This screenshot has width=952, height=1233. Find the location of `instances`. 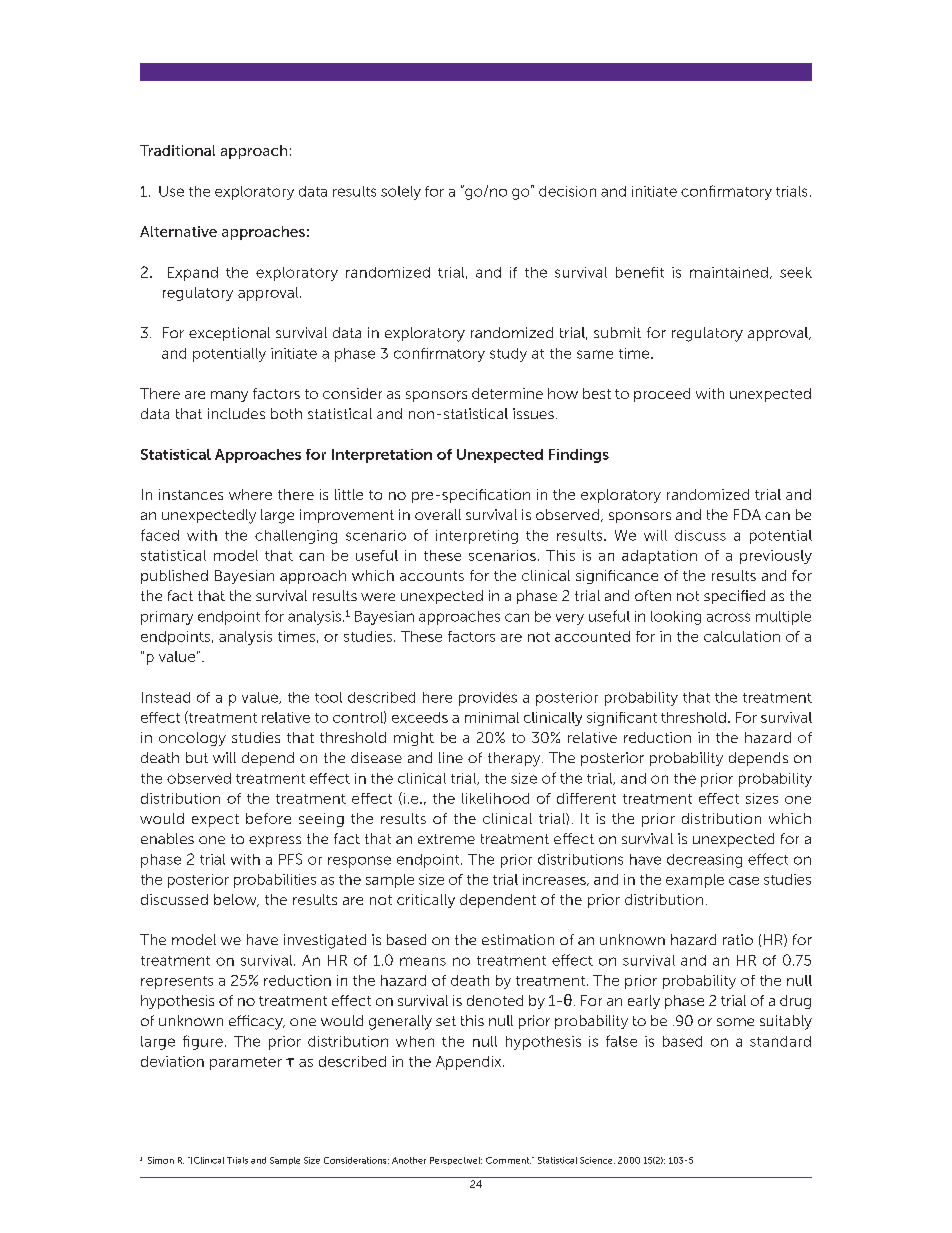

instances is located at coordinates (191, 494).
